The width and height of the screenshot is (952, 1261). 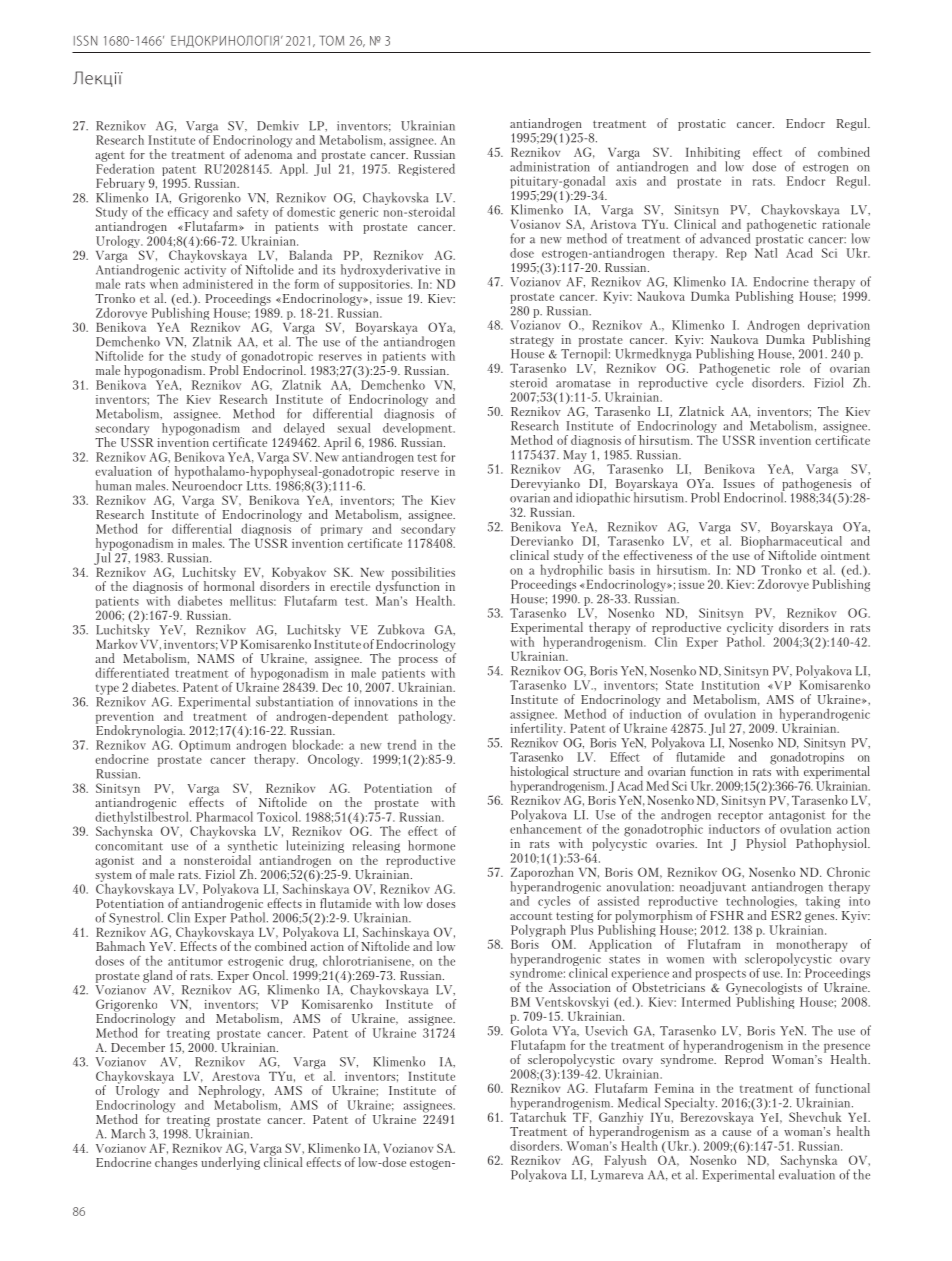 I want to click on Natl, so click(x=766, y=251).
